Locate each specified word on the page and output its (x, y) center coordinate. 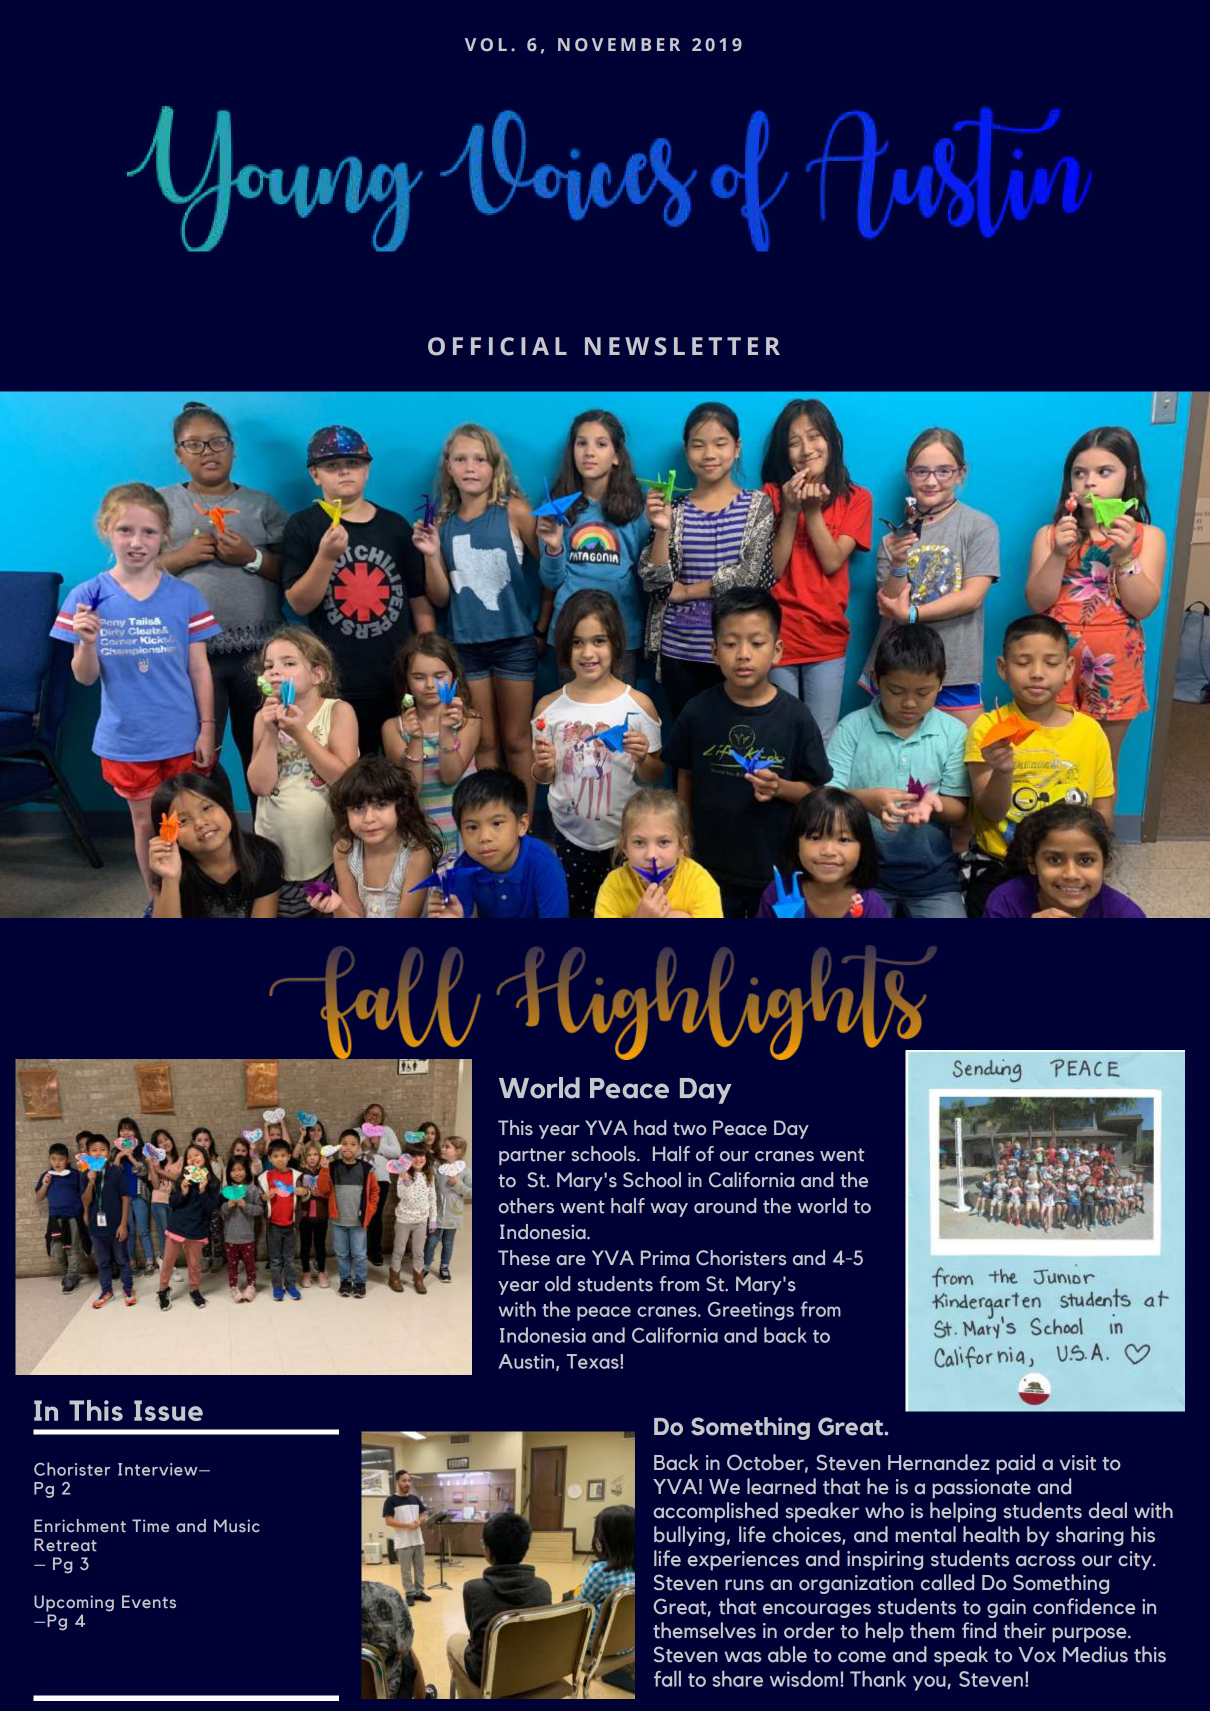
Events (149, 1602)
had (650, 1128)
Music (237, 1525)
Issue (168, 1410)
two (689, 1129)
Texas (594, 1361)
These (524, 1258)
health (991, 1534)
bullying (689, 1536)
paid (1015, 1464)
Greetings (751, 1311)
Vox (1037, 1655)
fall (667, 1679)
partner (532, 1156)
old (557, 1284)
